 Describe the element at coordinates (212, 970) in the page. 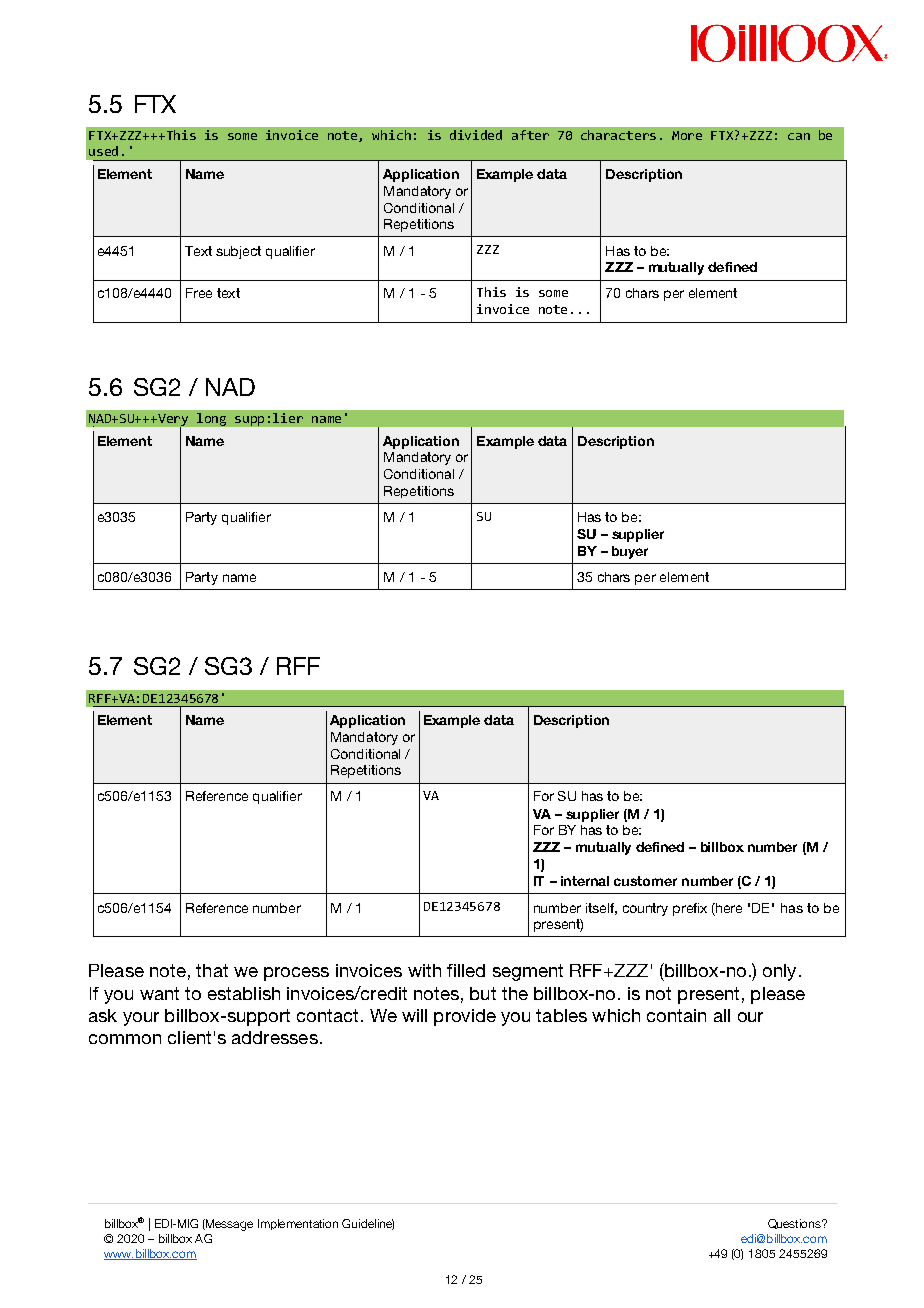

I see `that` at that location.
